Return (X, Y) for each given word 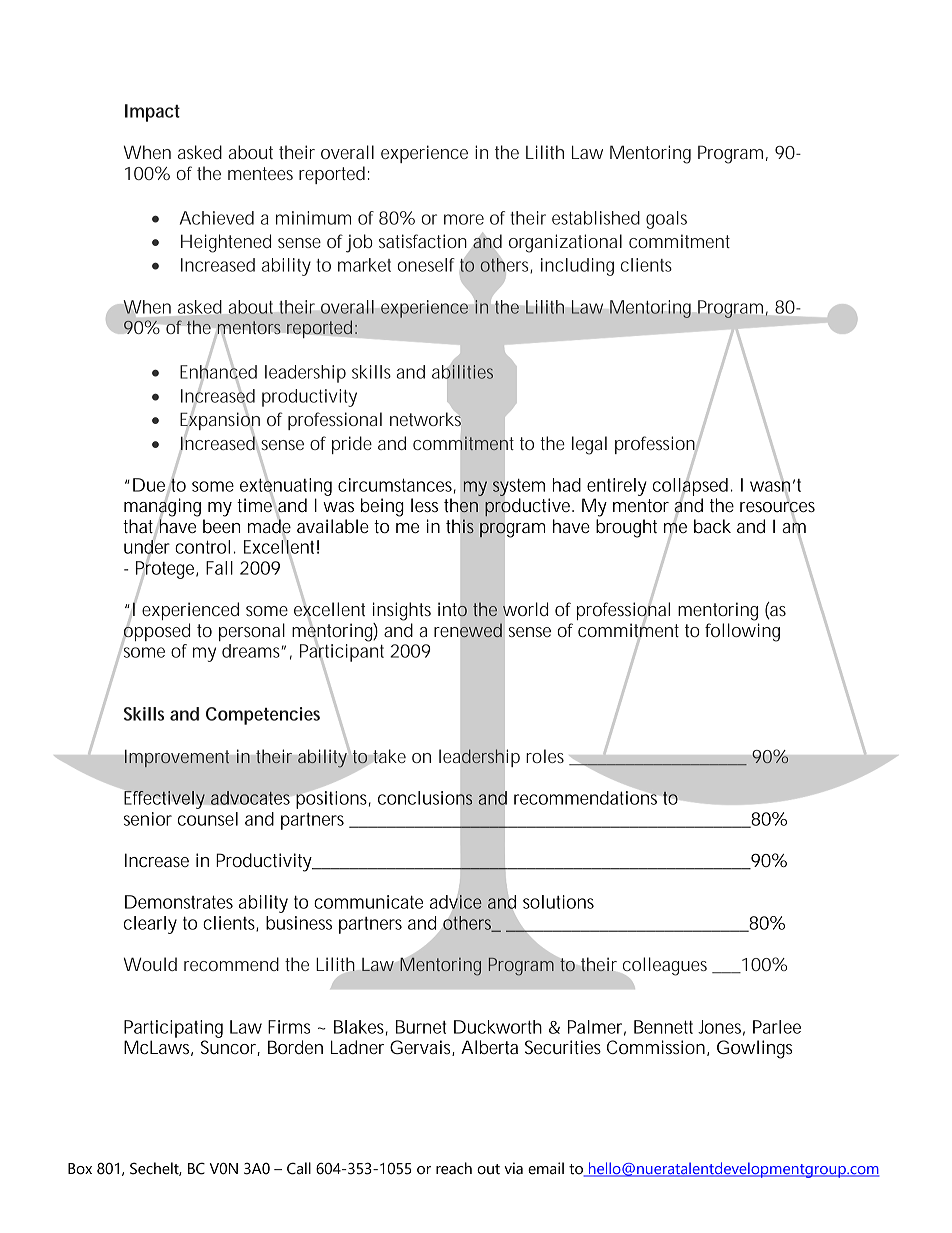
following (742, 632)
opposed (156, 632)
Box (80, 1169)
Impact (152, 113)
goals (666, 220)
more (464, 219)
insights (402, 611)
